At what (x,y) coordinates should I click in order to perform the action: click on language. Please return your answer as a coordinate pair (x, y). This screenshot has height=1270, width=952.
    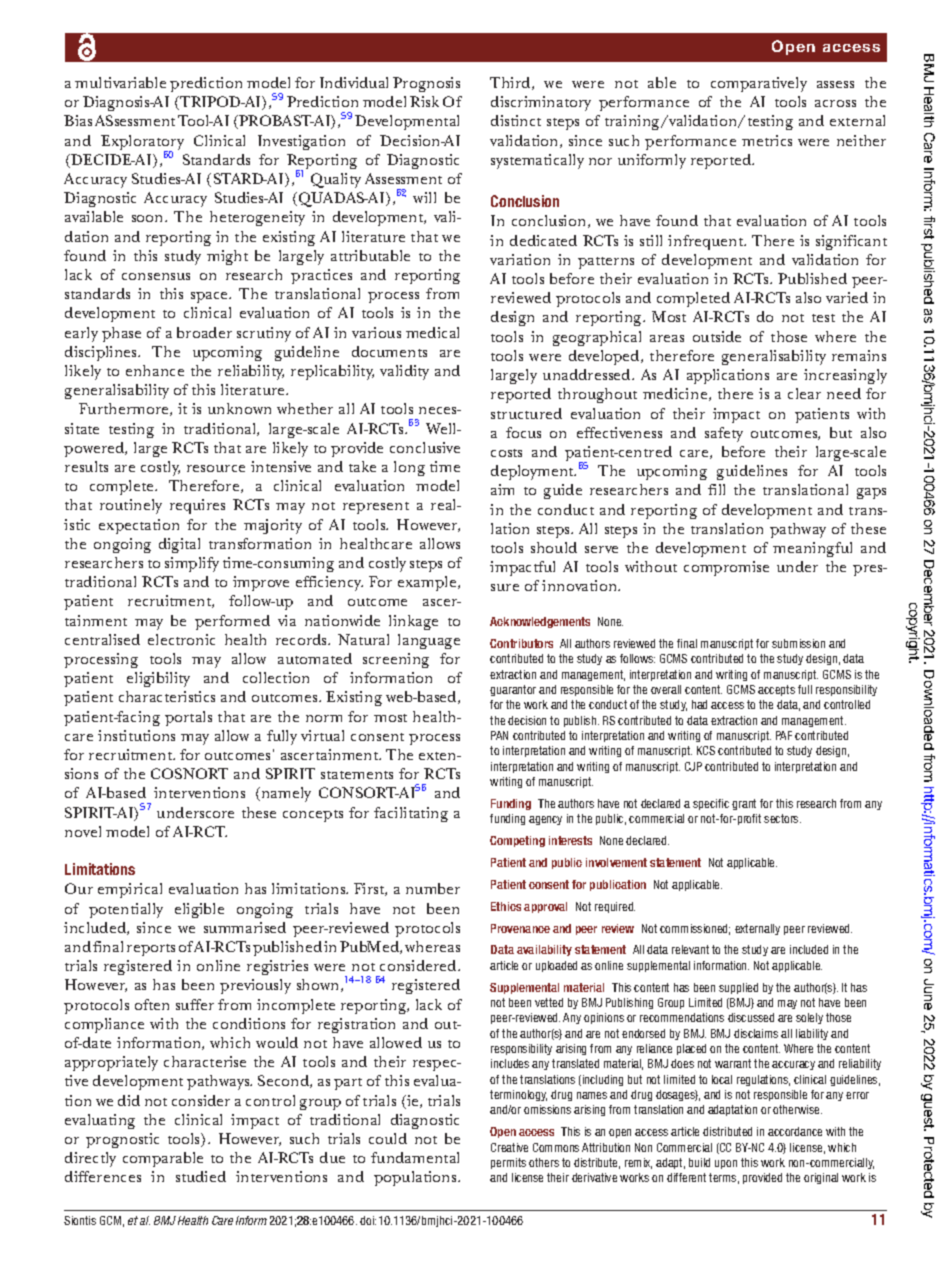
    Looking at the image, I should click on (429, 641).
